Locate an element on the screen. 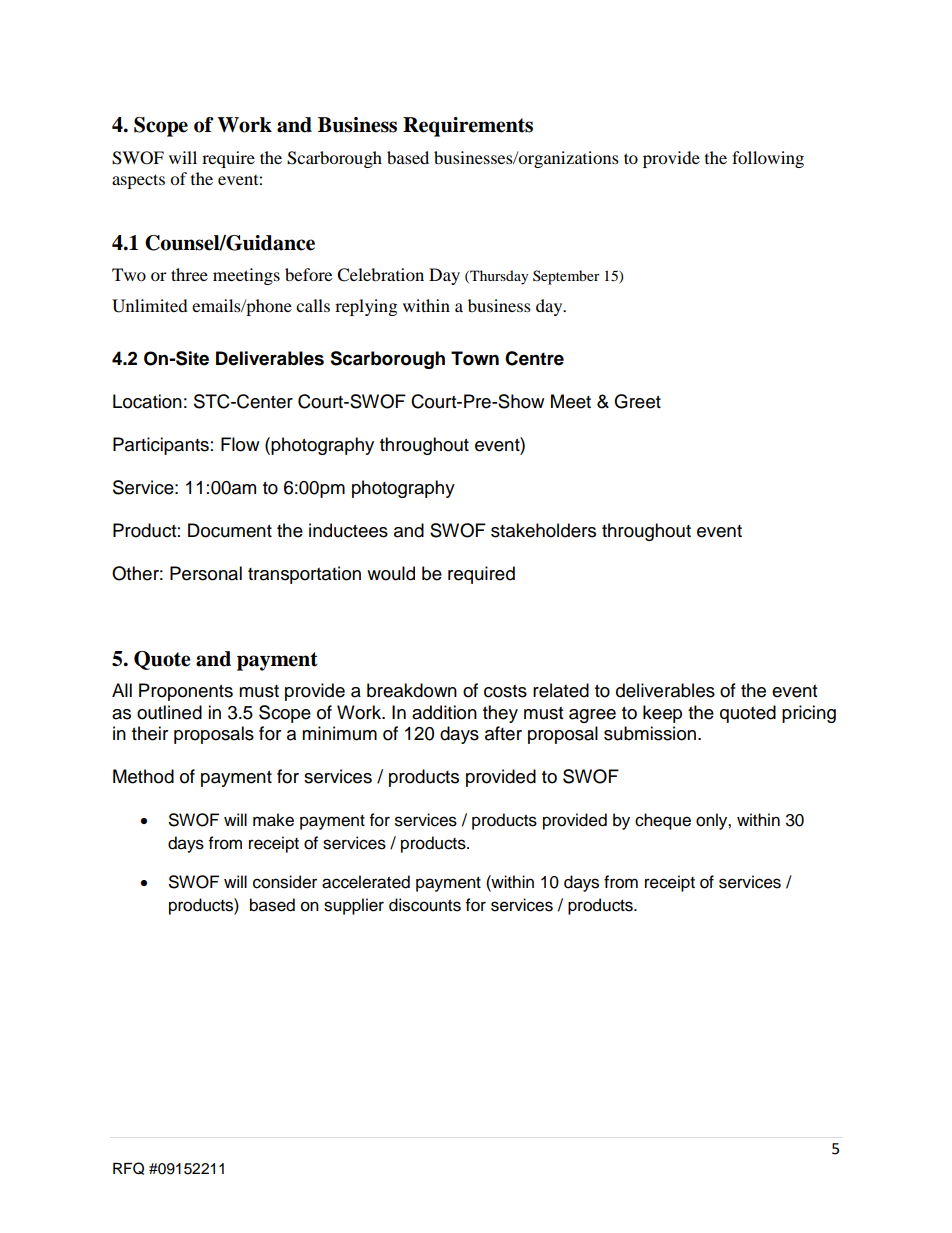  aspects is located at coordinates (138, 181).
